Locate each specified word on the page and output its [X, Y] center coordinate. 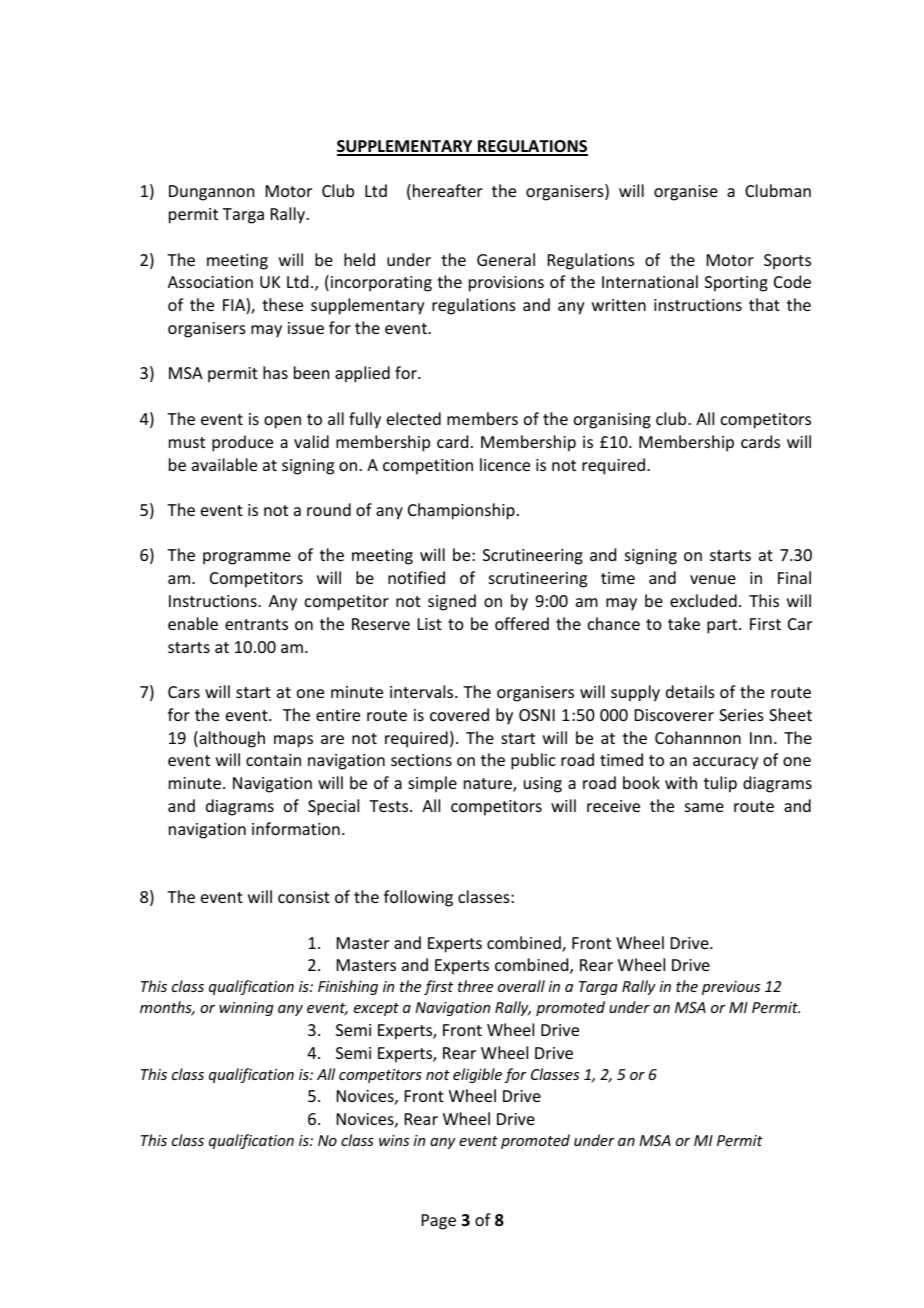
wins [394, 1140]
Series [741, 715]
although [231, 739]
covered [459, 714]
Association [210, 282]
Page [439, 1222]
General [506, 259]
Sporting [736, 284]
